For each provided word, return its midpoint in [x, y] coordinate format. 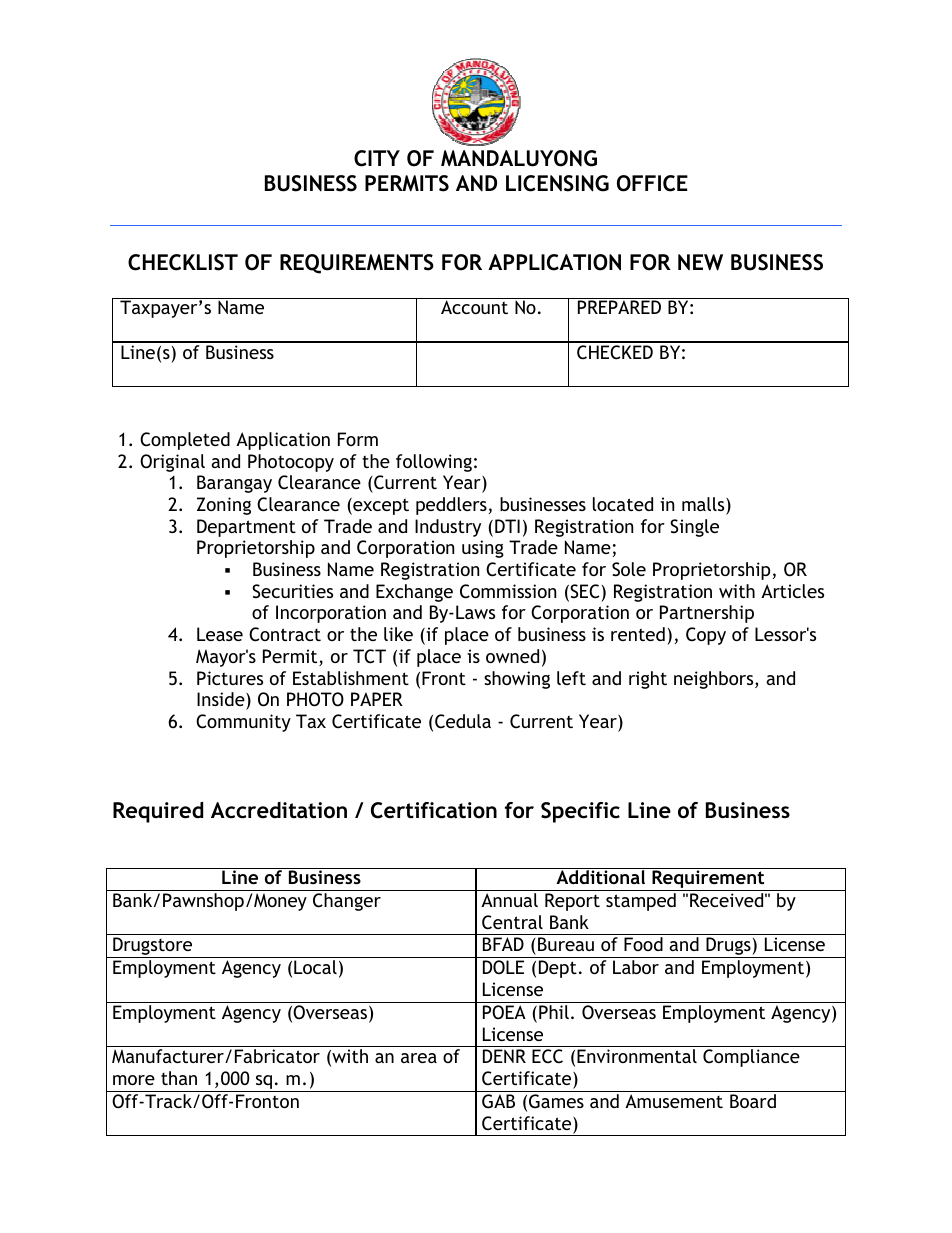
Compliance [751, 1058]
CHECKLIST [183, 262]
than [179, 1078]
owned [512, 656]
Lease [220, 634]
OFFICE [652, 183]
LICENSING [557, 183]
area [419, 1058]
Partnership [707, 614]
